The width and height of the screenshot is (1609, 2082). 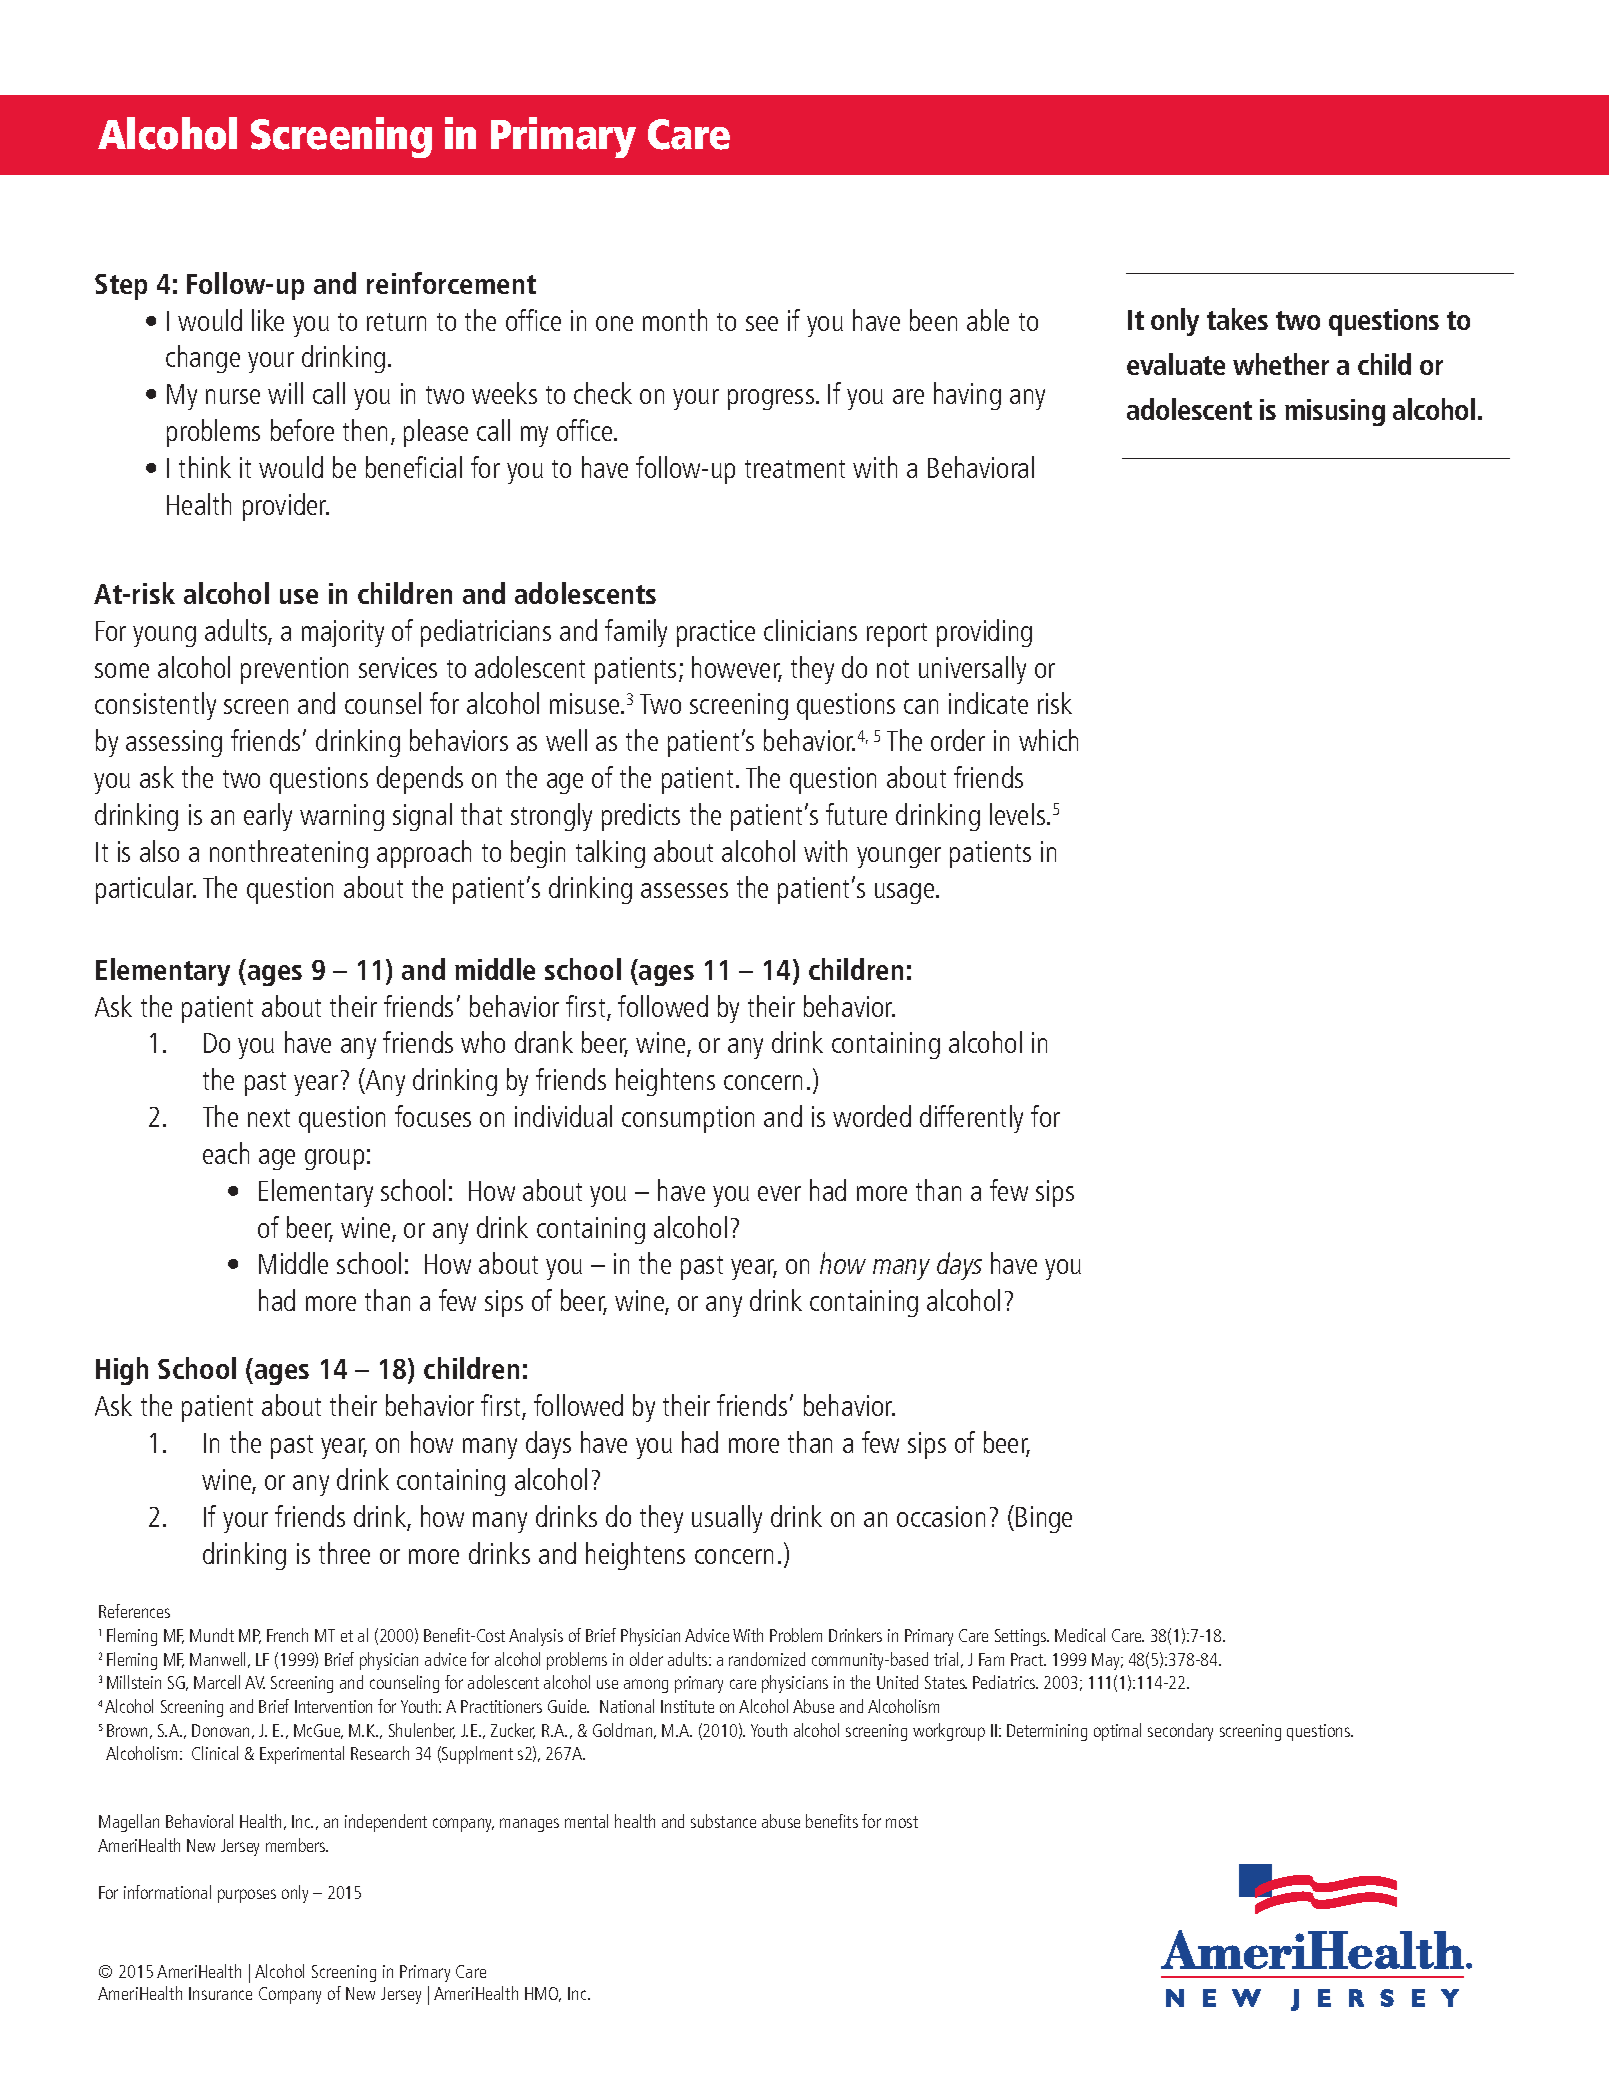 What do you see at coordinates (268, 320) in the screenshot?
I see `like` at bounding box center [268, 320].
